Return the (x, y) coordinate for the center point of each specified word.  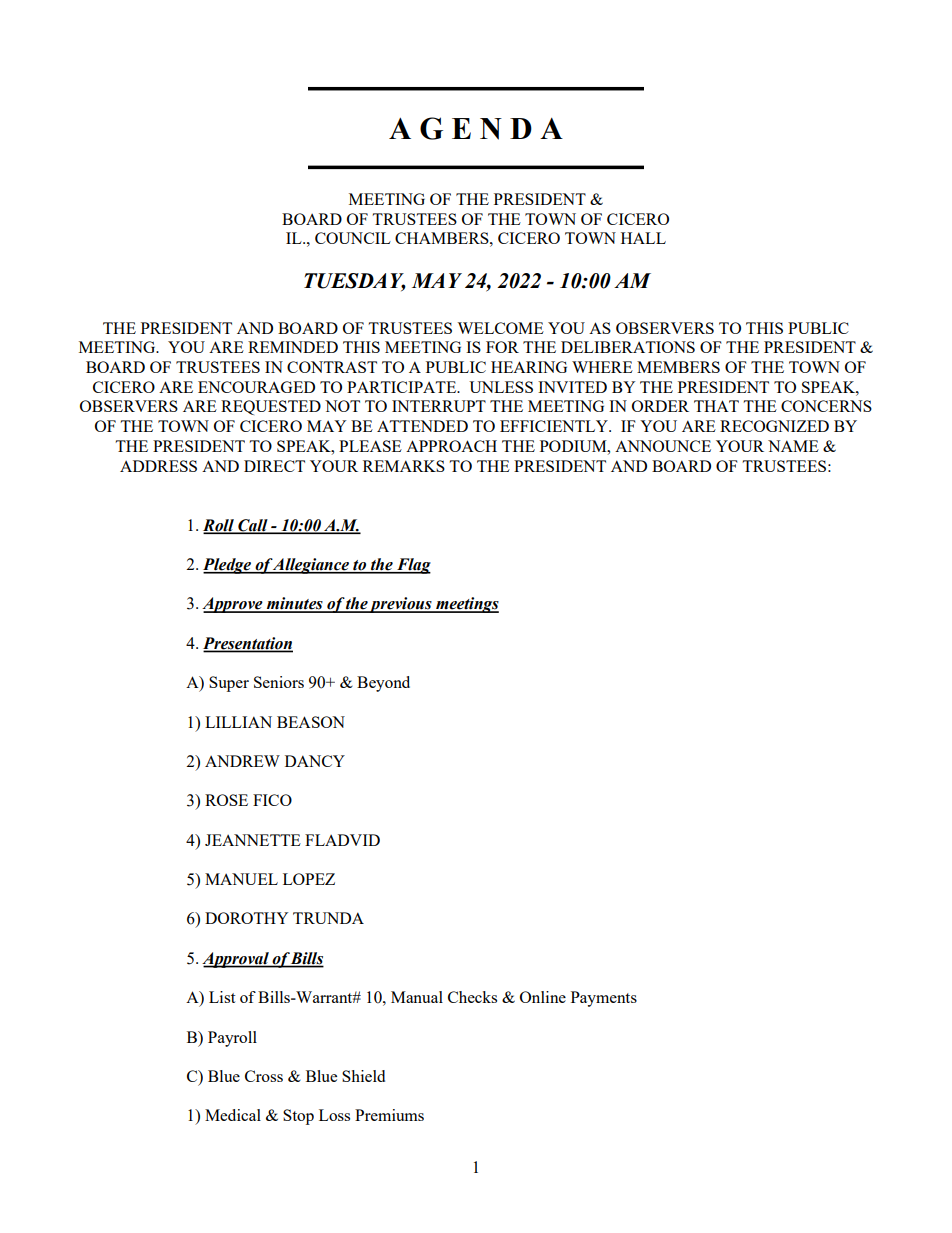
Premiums (389, 1115)
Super (229, 684)
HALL (643, 238)
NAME (793, 446)
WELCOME (500, 328)
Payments (604, 999)
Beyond (383, 684)
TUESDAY (355, 282)
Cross (264, 1076)
